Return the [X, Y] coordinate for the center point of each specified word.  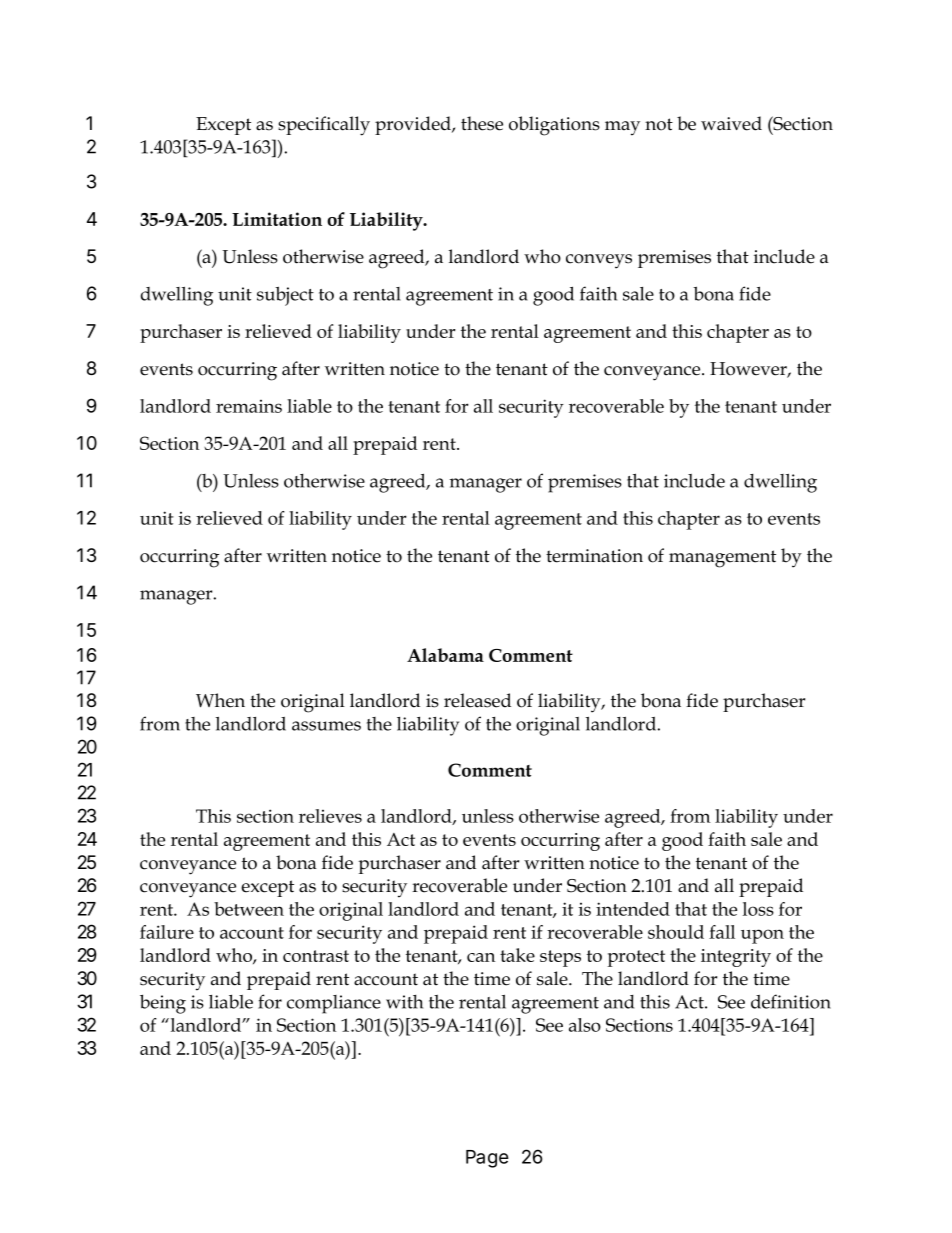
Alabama [445, 655]
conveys [599, 261]
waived [731, 123]
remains [249, 406]
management [722, 559]
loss [758, 909]
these [482, 123]
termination [594, 556]
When [220, 700]
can [481, 957]
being [163, 1004]
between [249, 909]
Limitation [277, 219]
